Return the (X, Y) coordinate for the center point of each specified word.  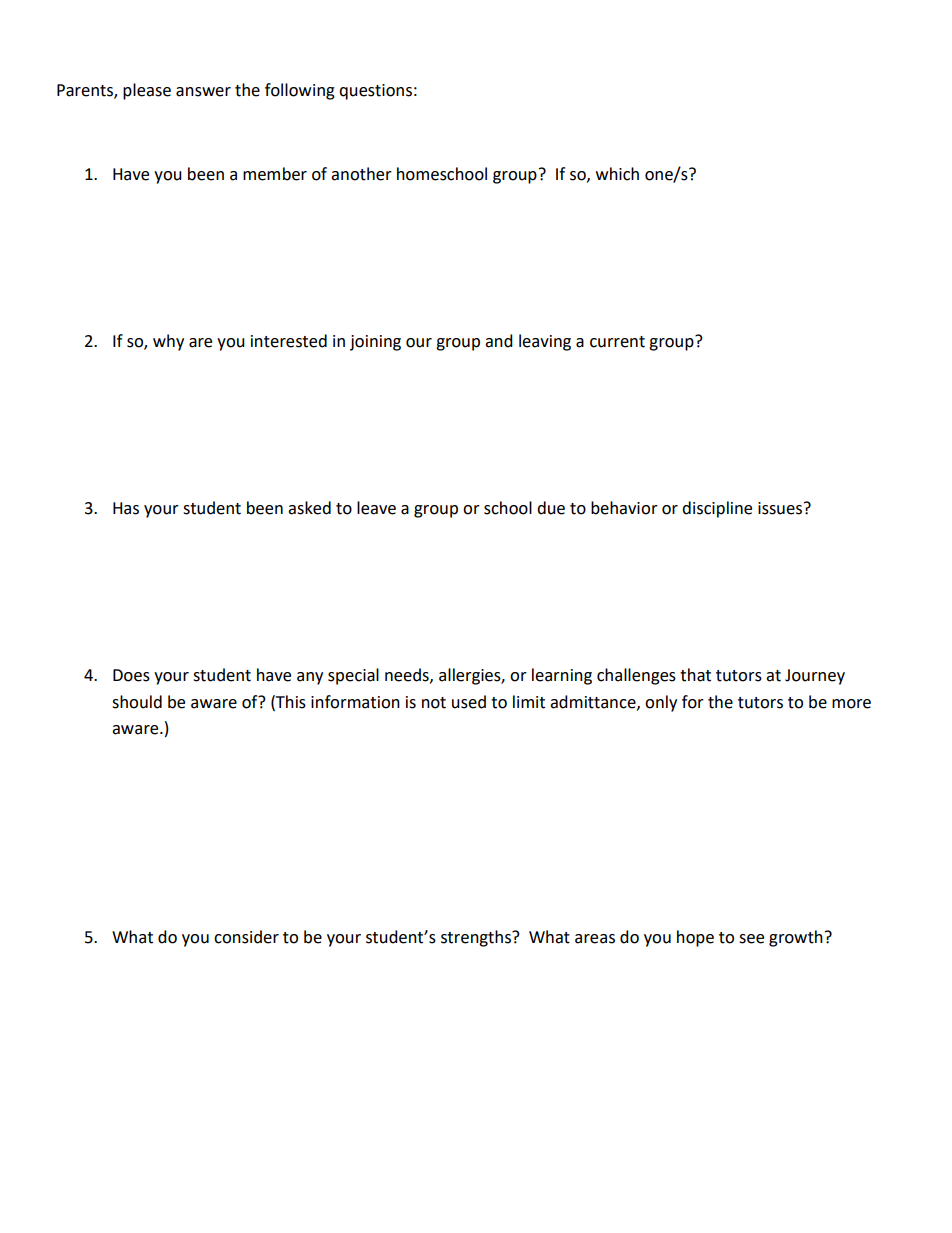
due (551, 508)
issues (780, 508)
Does (131, 675)
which (617, 174)
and (499, 341)
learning (562, 676)
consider (246, 937)
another (361, 174)
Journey (815, 677)
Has (126, 508)
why (168, 342)
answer (203, 92)
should (137, 702)
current (617, 342)
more (851, 704)
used (469, 702)
